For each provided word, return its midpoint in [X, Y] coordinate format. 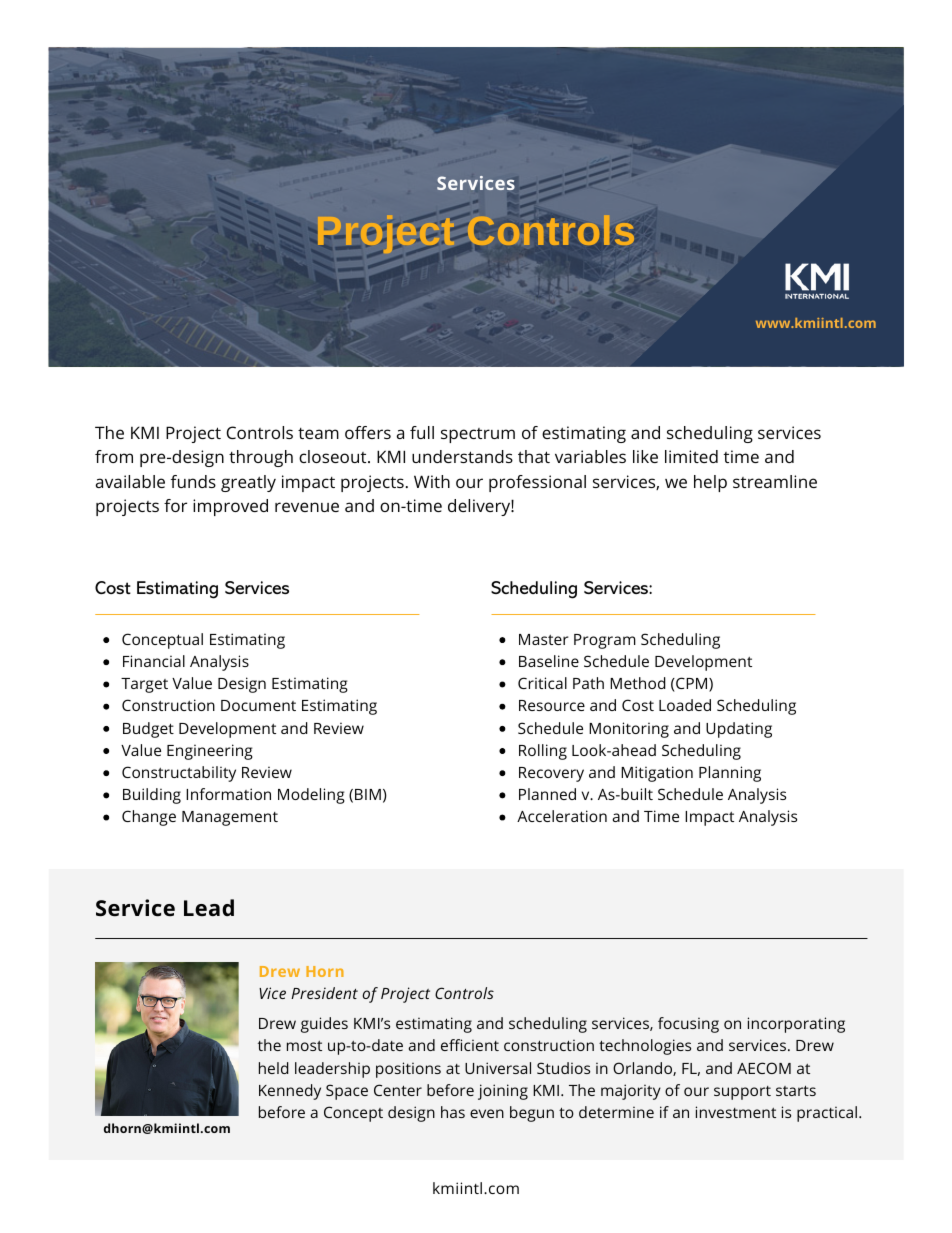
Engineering [210, 752]
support [742, 1093]
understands [462, 456]
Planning [730, 774]
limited [691, 456]
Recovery [551, 774]
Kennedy [290, 1092]
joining [503, 1092]
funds [193, 481]
